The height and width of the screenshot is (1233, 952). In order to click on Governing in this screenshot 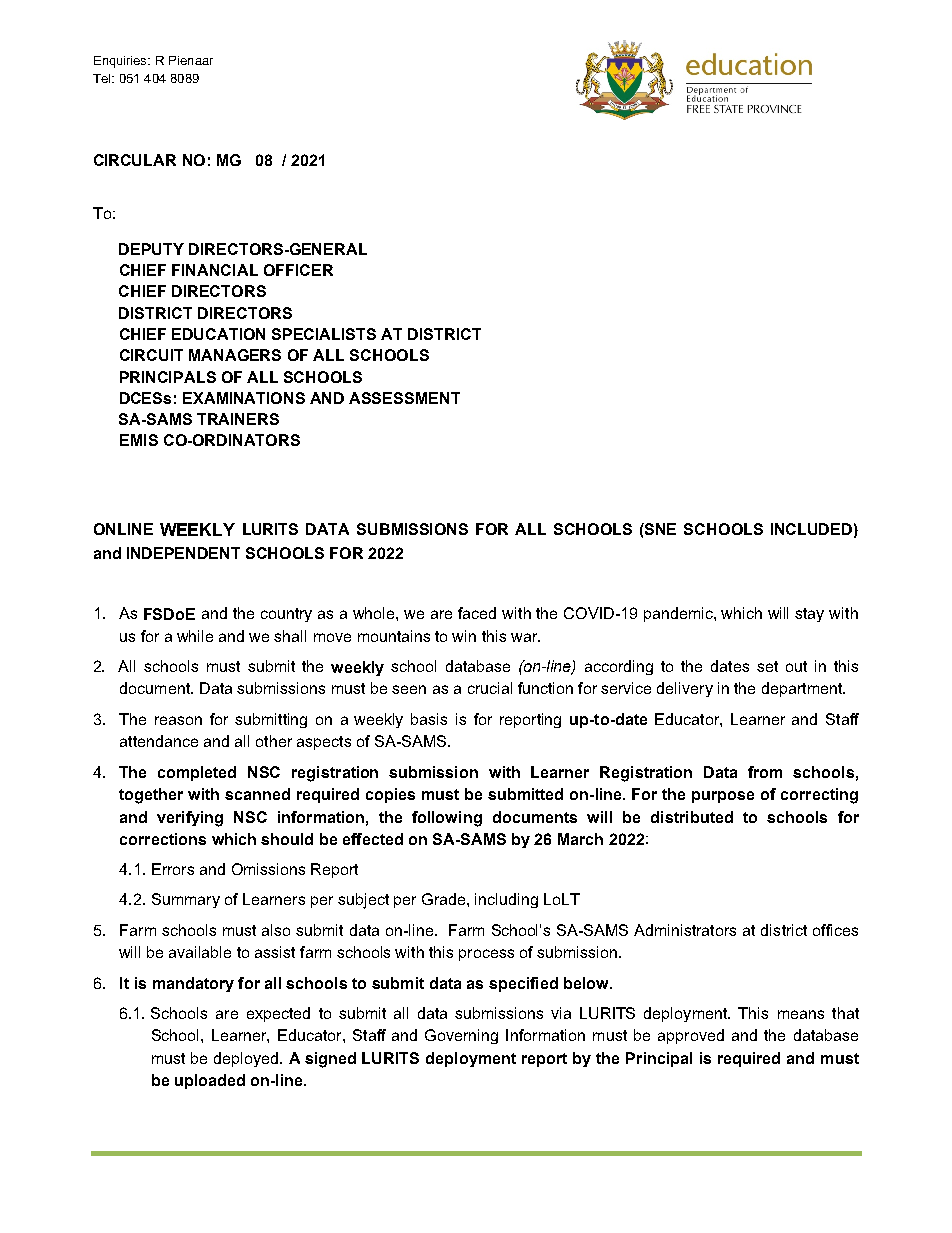, I will do `click(461, 1036)`.
